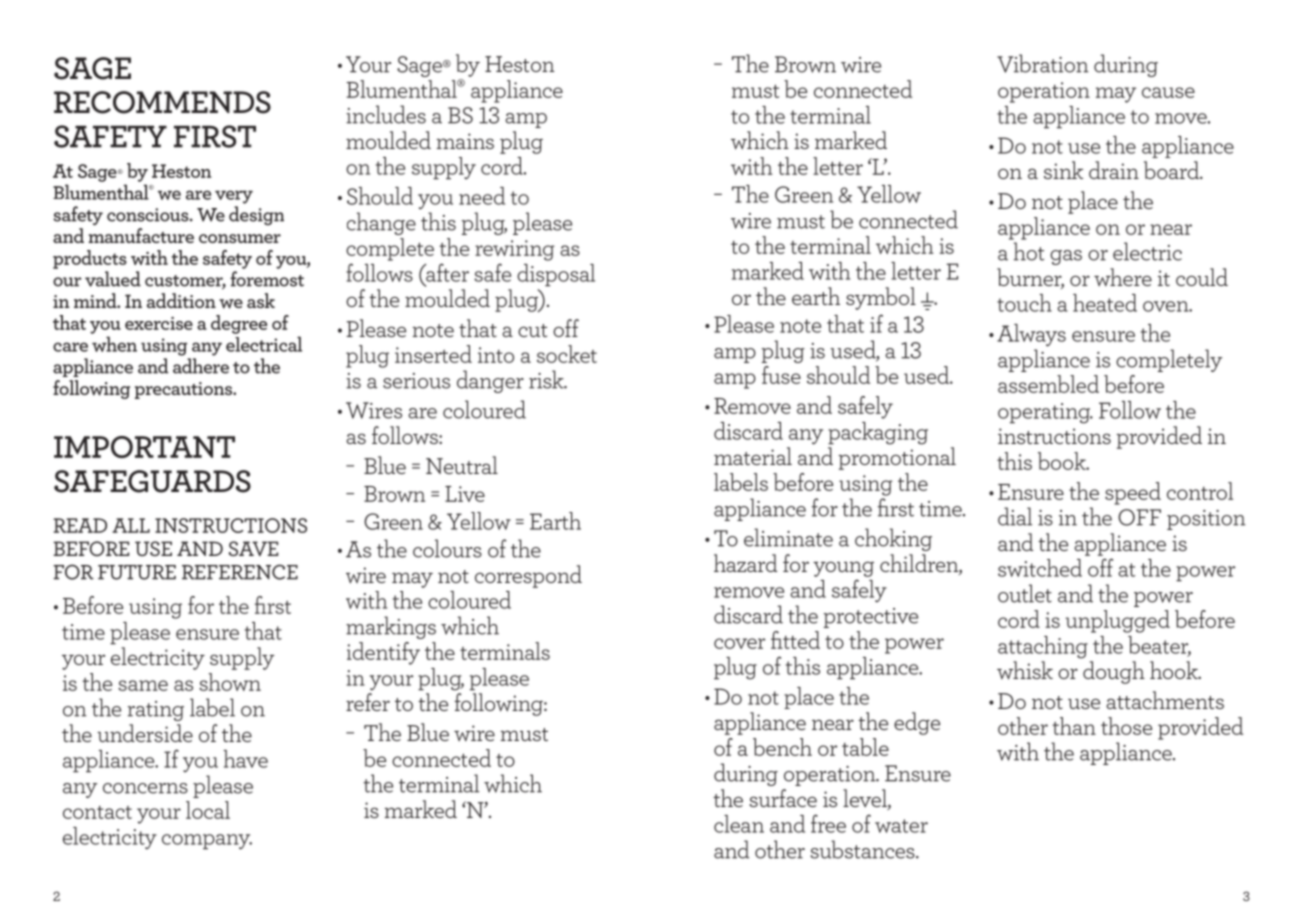 The width and height of the screenshot is (1303, 924). What do you see at coordinates (753, 456) in the screenshot?
I see `material` at bounding box center [753, 456].
